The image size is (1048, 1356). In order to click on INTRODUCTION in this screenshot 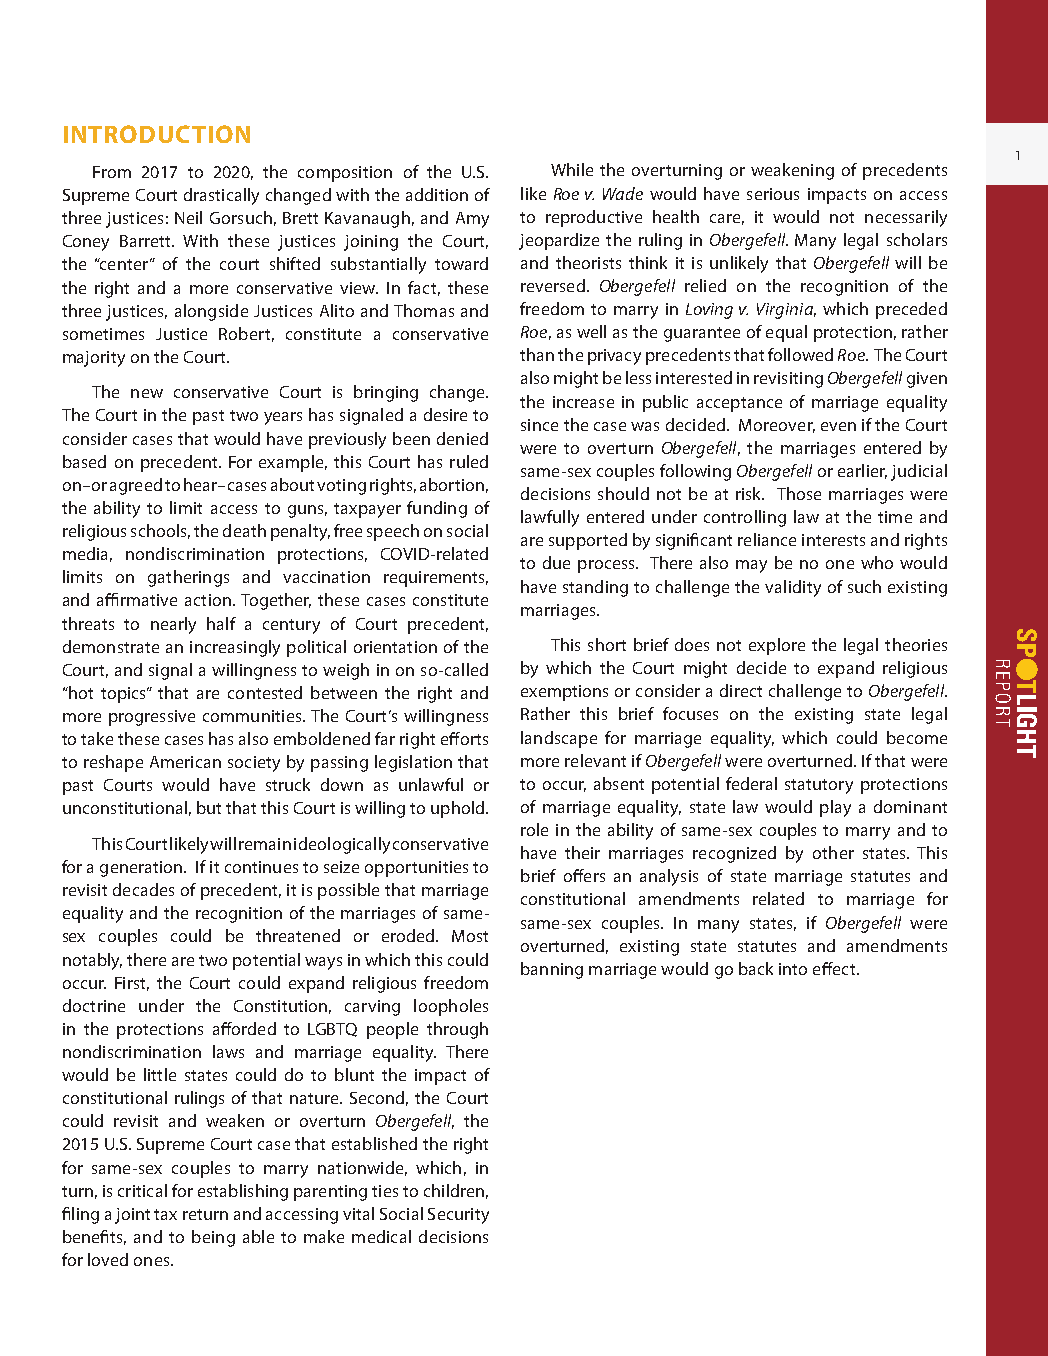, I will do `click(157, 134)`.
